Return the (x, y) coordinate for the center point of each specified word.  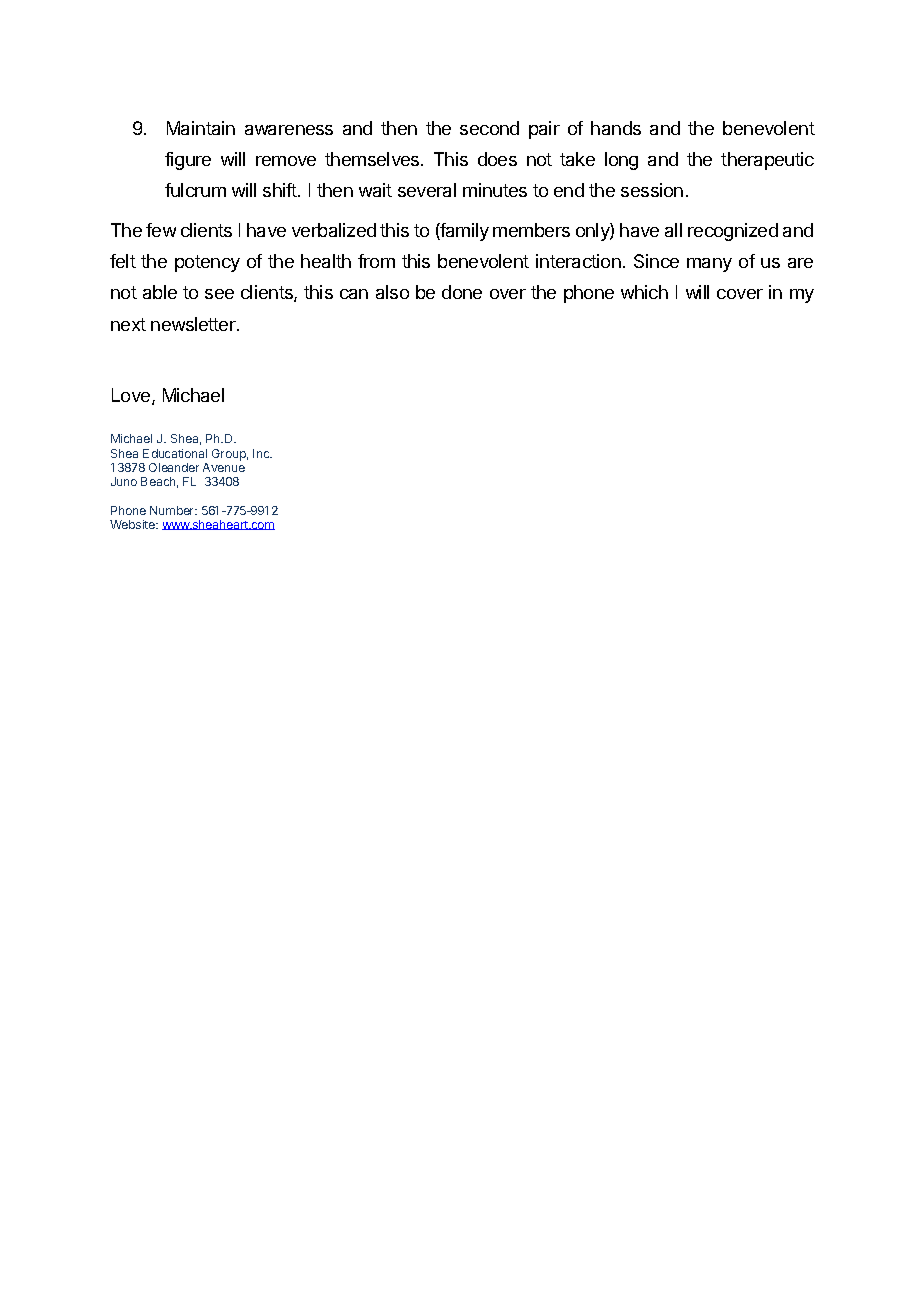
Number (173, 510)
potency (207, 263)
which (644, 292)
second (489, 128)
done (462, 292)
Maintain (201, 128)
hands (616, 128)
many (709, 265)
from (376, 261)
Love (132, 396)
